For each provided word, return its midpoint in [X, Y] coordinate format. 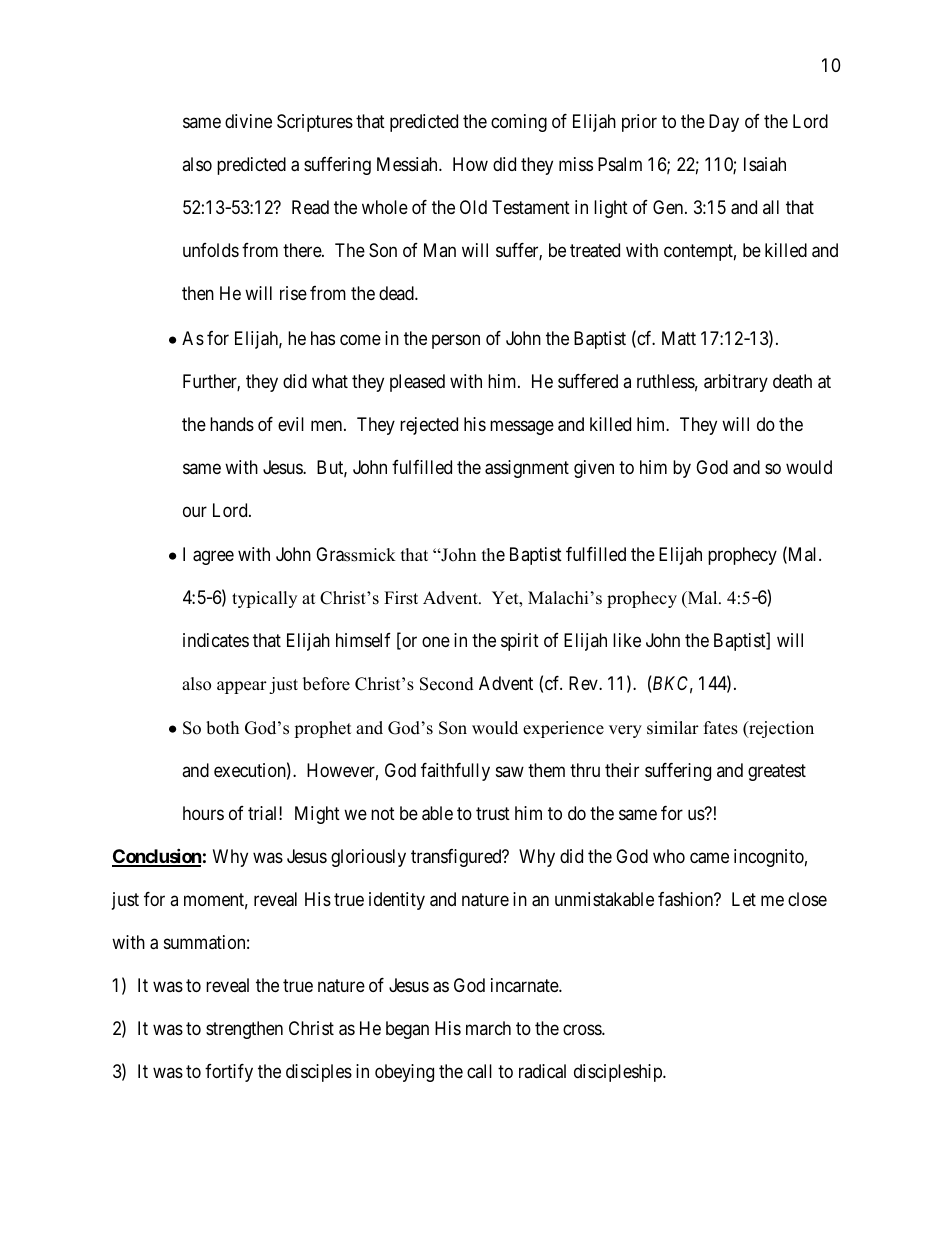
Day [724, 123]
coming [519, 123]
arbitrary [736, 383]
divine [248, 121]
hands [232, 424]
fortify [229, 1073]
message [522, 427]
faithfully [455, 772]
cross [583, 1029]
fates [721, 728]
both [222, 728]
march [488, 1028]
